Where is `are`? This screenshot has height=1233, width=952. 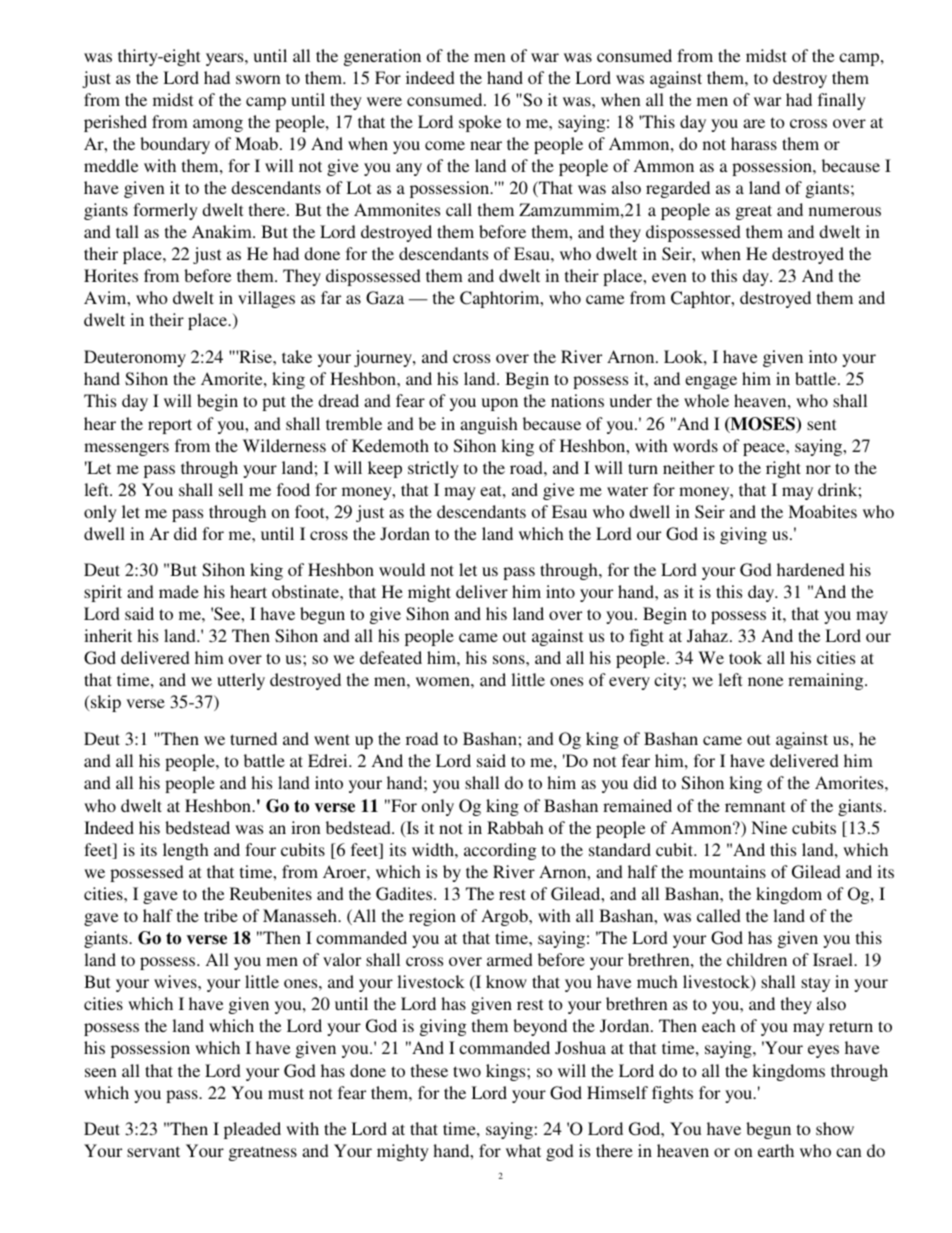 are is located at coordinates (754, 123).
